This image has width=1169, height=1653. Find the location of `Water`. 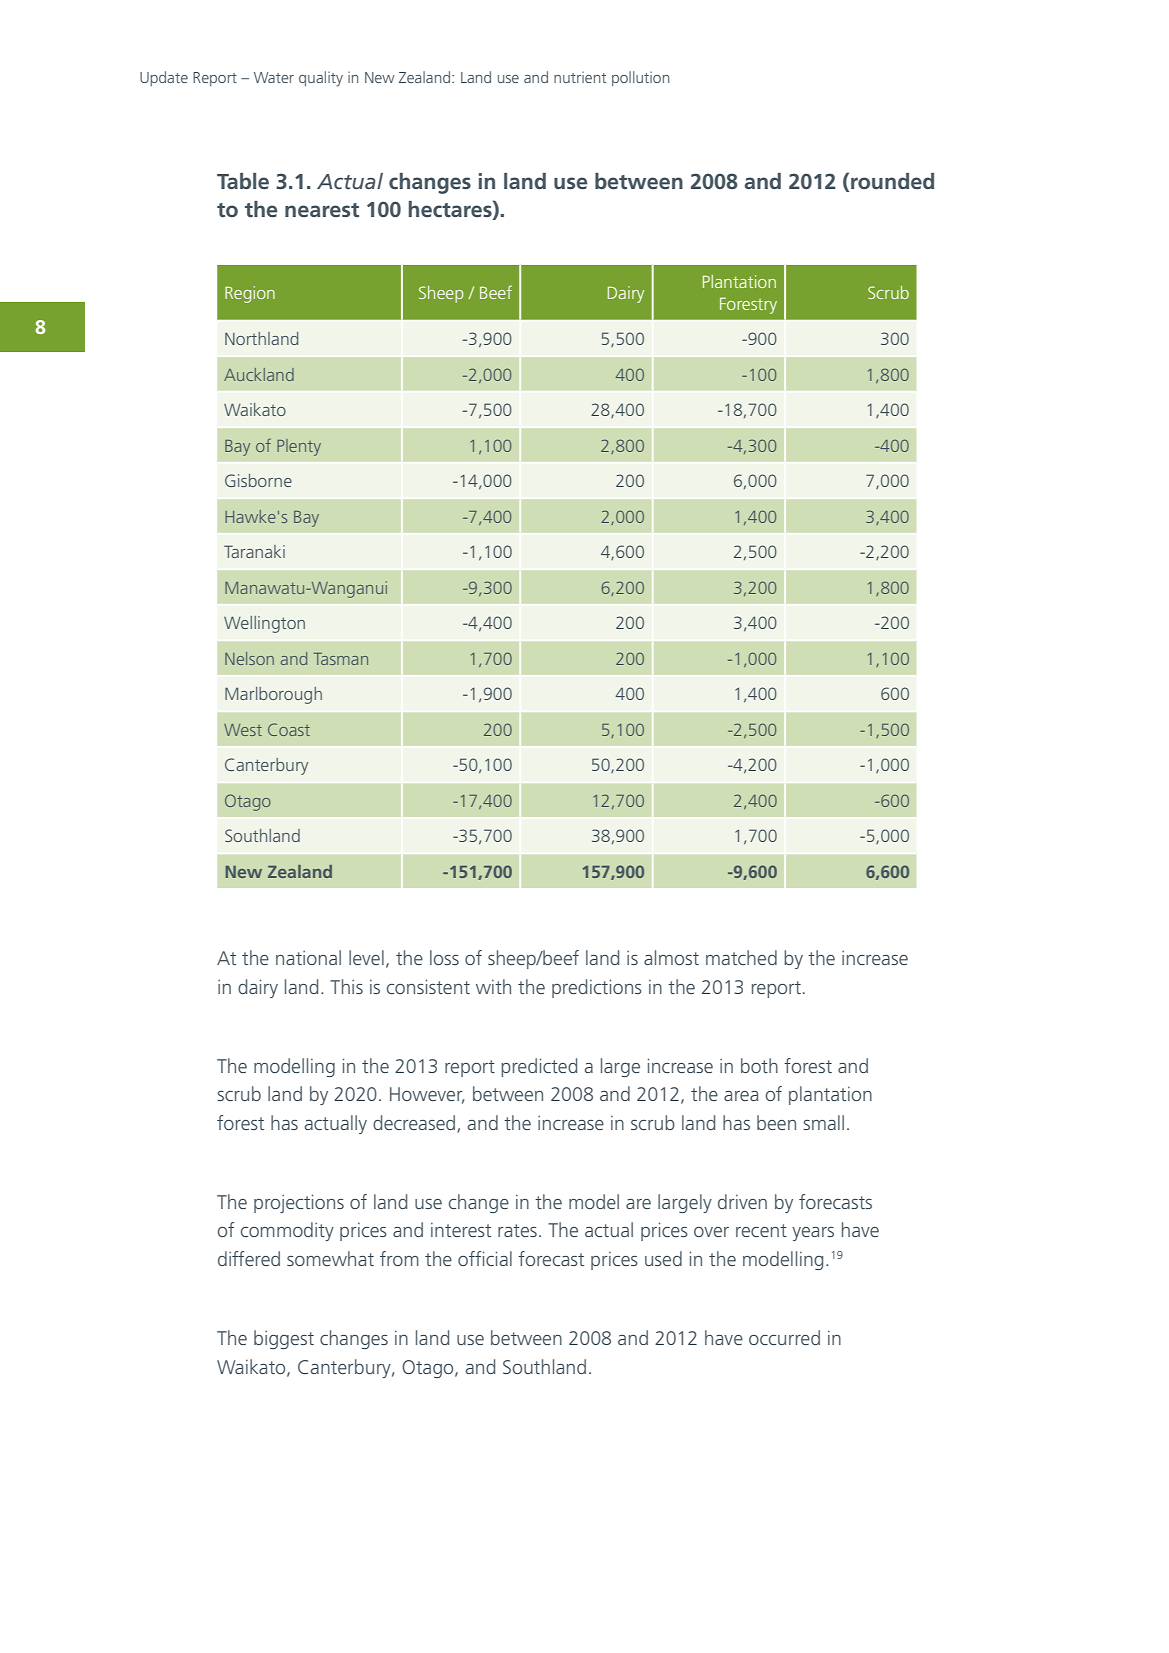

Water is located at coordinates (274, 77).
